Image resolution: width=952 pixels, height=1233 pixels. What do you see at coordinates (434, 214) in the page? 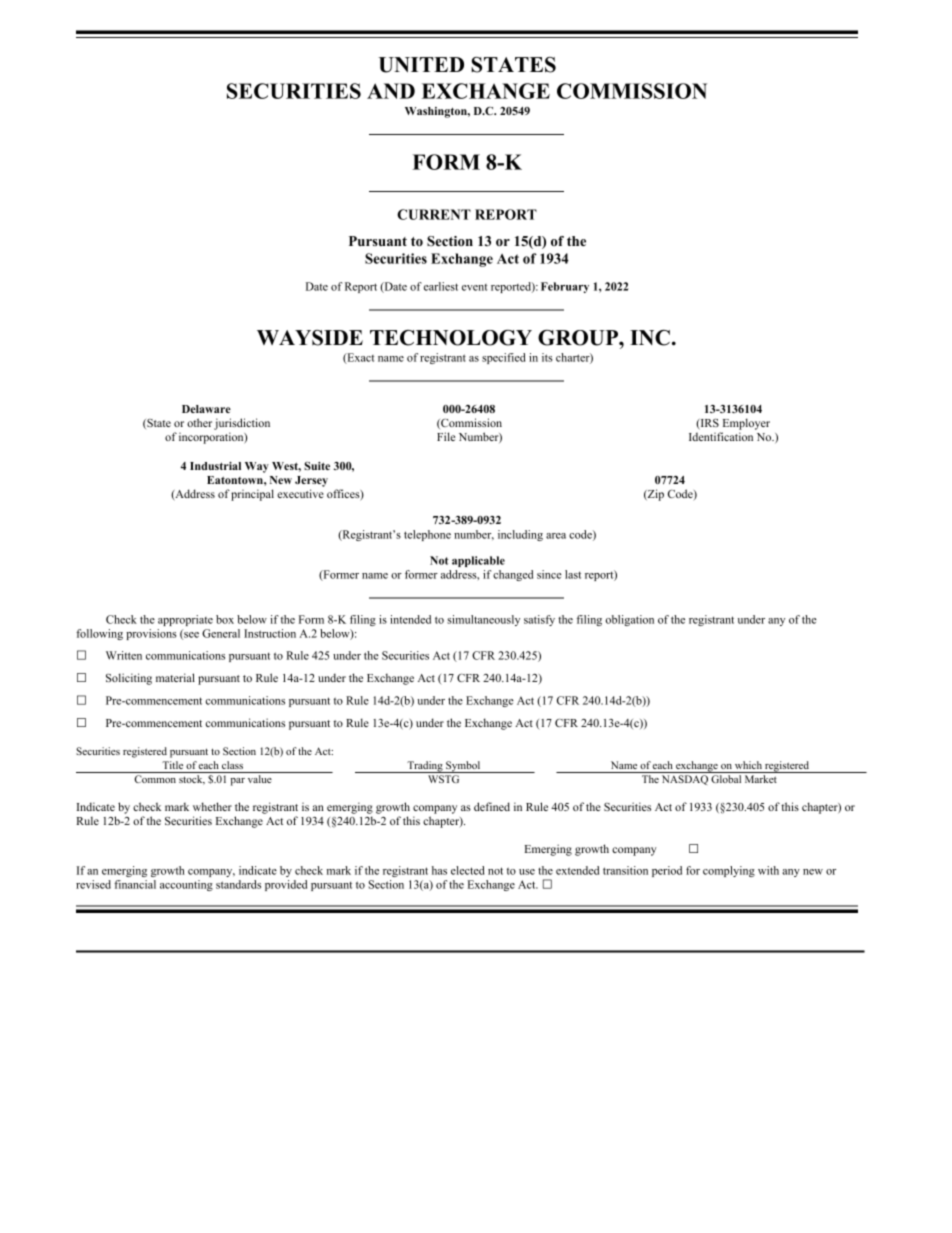
I see `CURRENT` at bounding box center [434, 214].
